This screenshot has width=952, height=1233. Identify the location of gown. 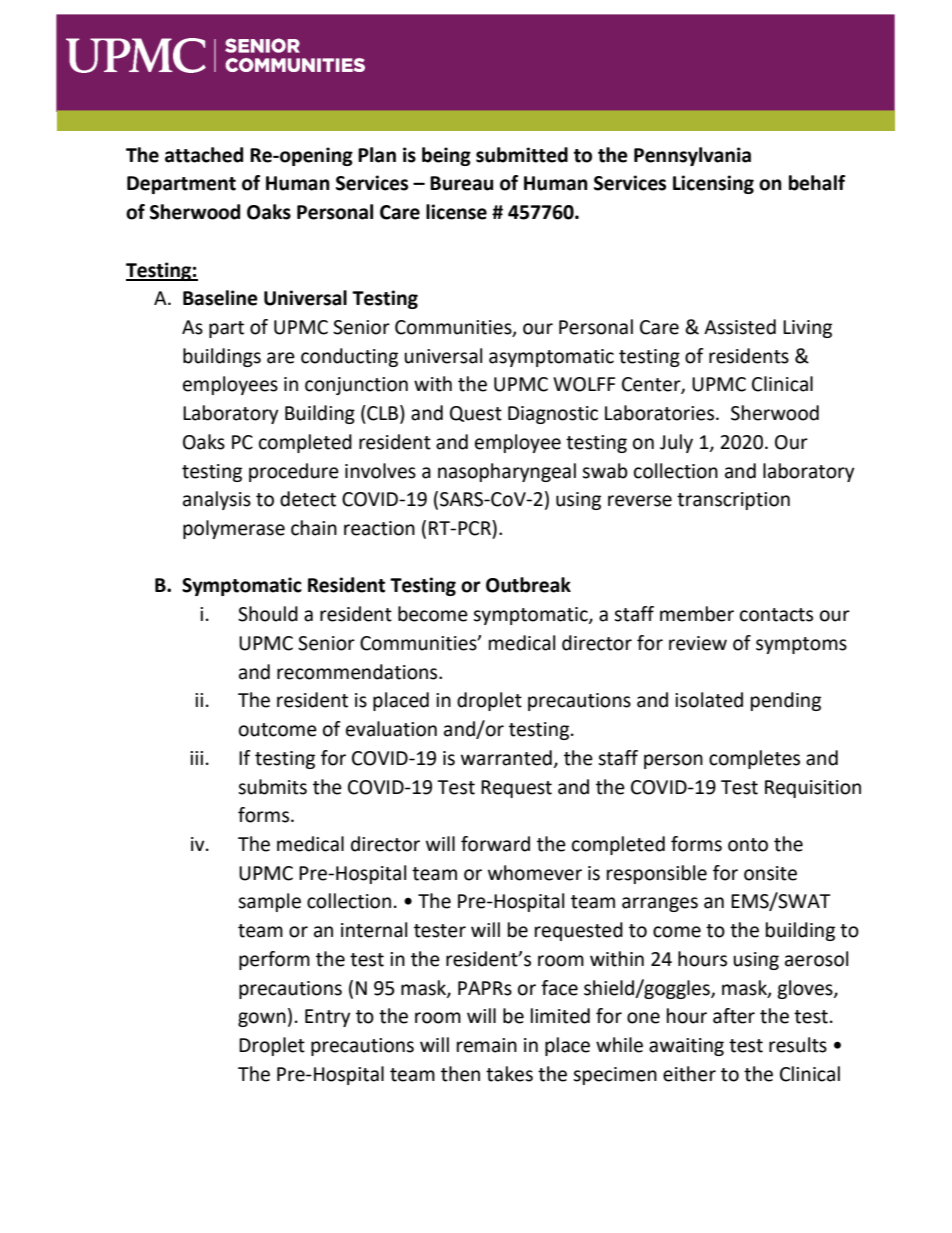
(262, 1019).
